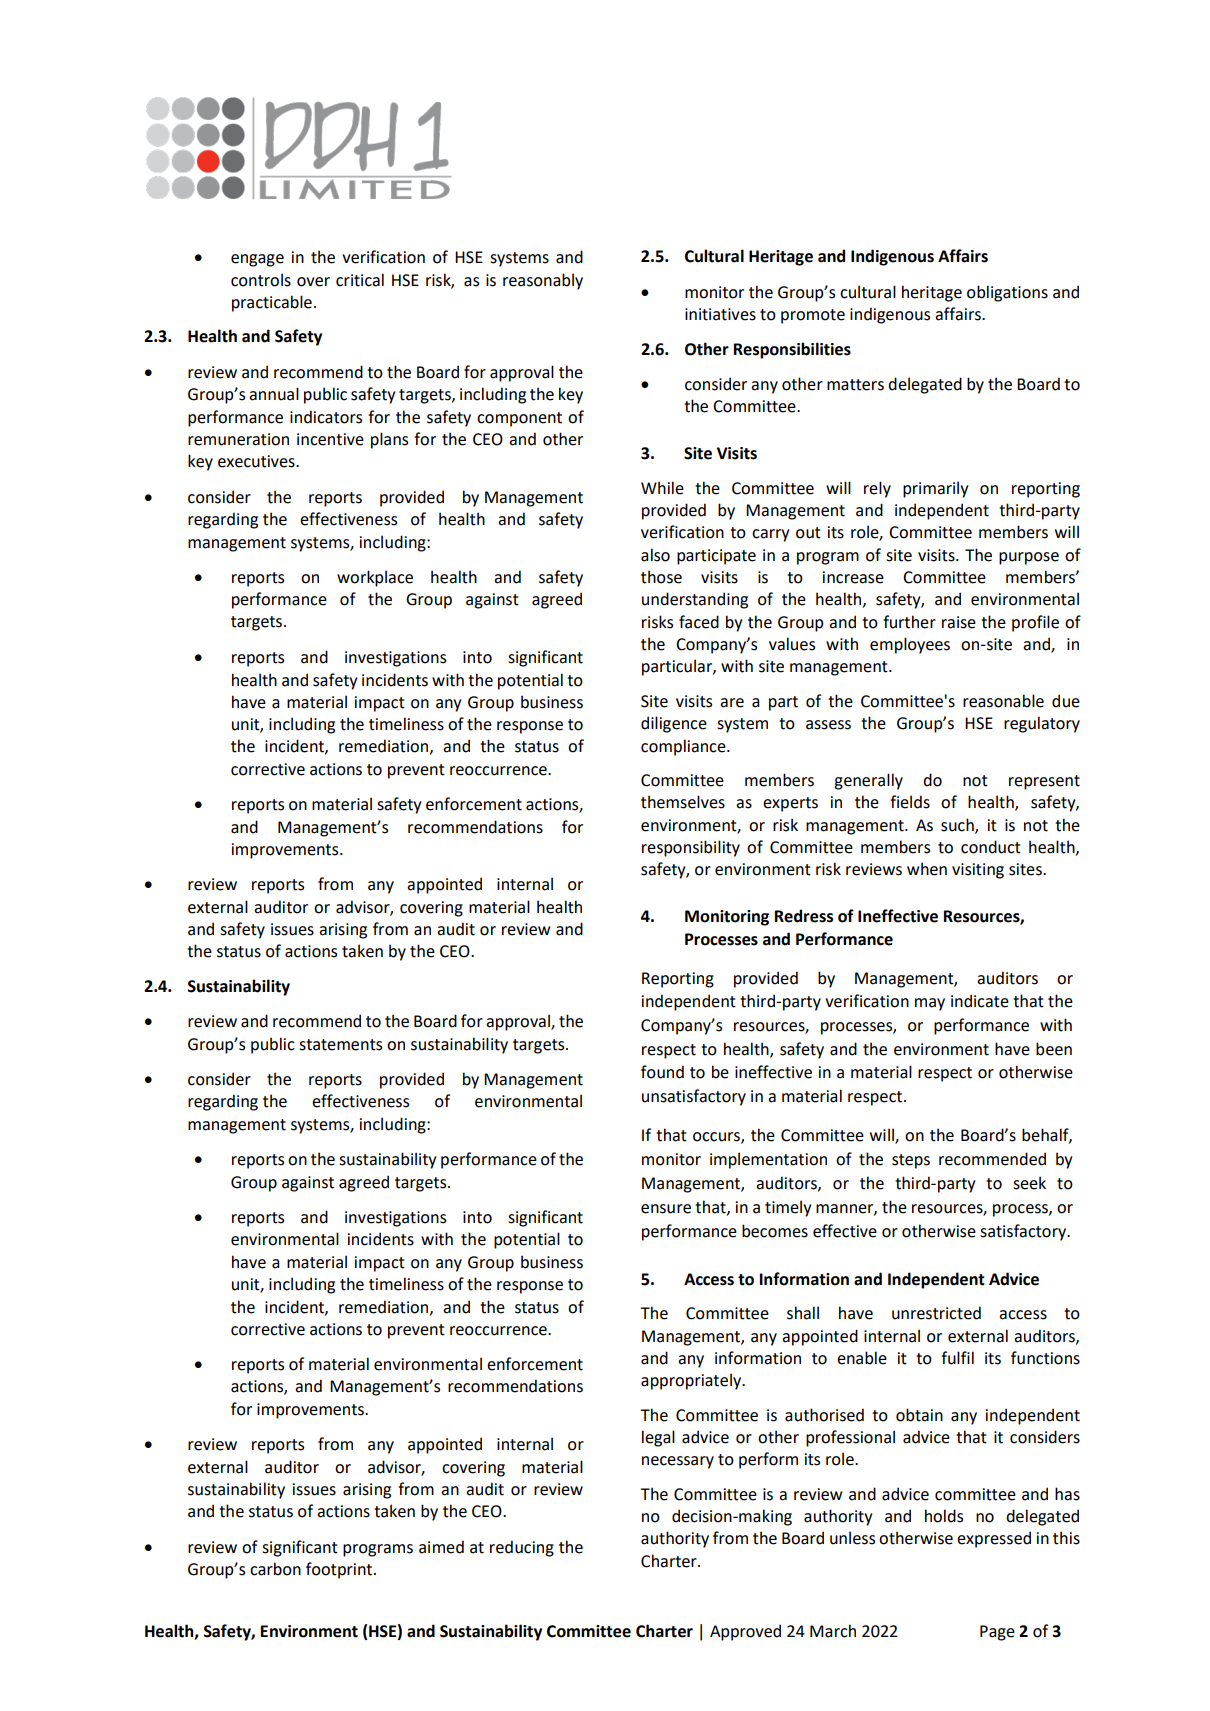  I want to click on raise, so click(959, 622).
